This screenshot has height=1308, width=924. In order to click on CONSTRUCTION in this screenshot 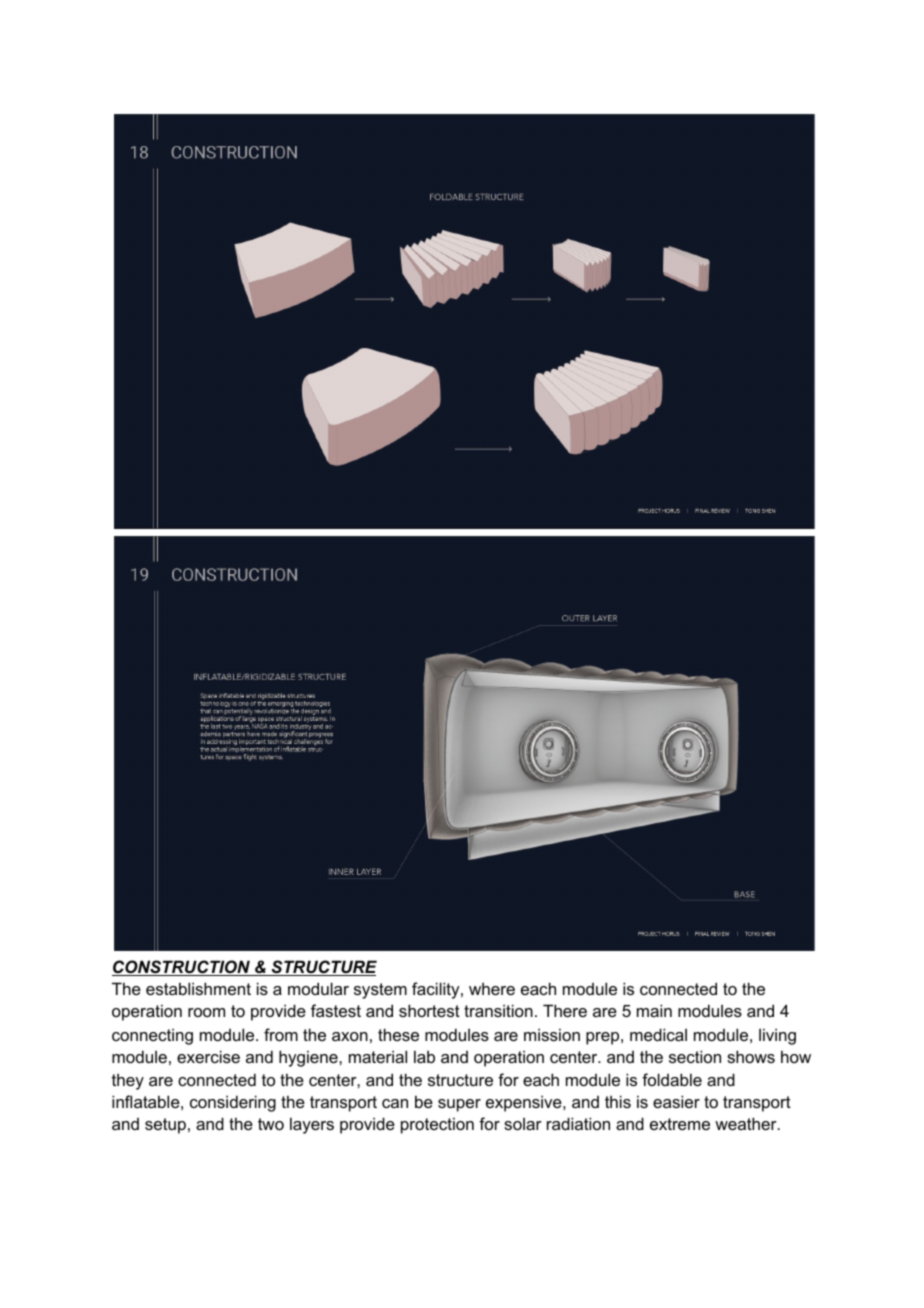, I will do `click(182, 968)`.
